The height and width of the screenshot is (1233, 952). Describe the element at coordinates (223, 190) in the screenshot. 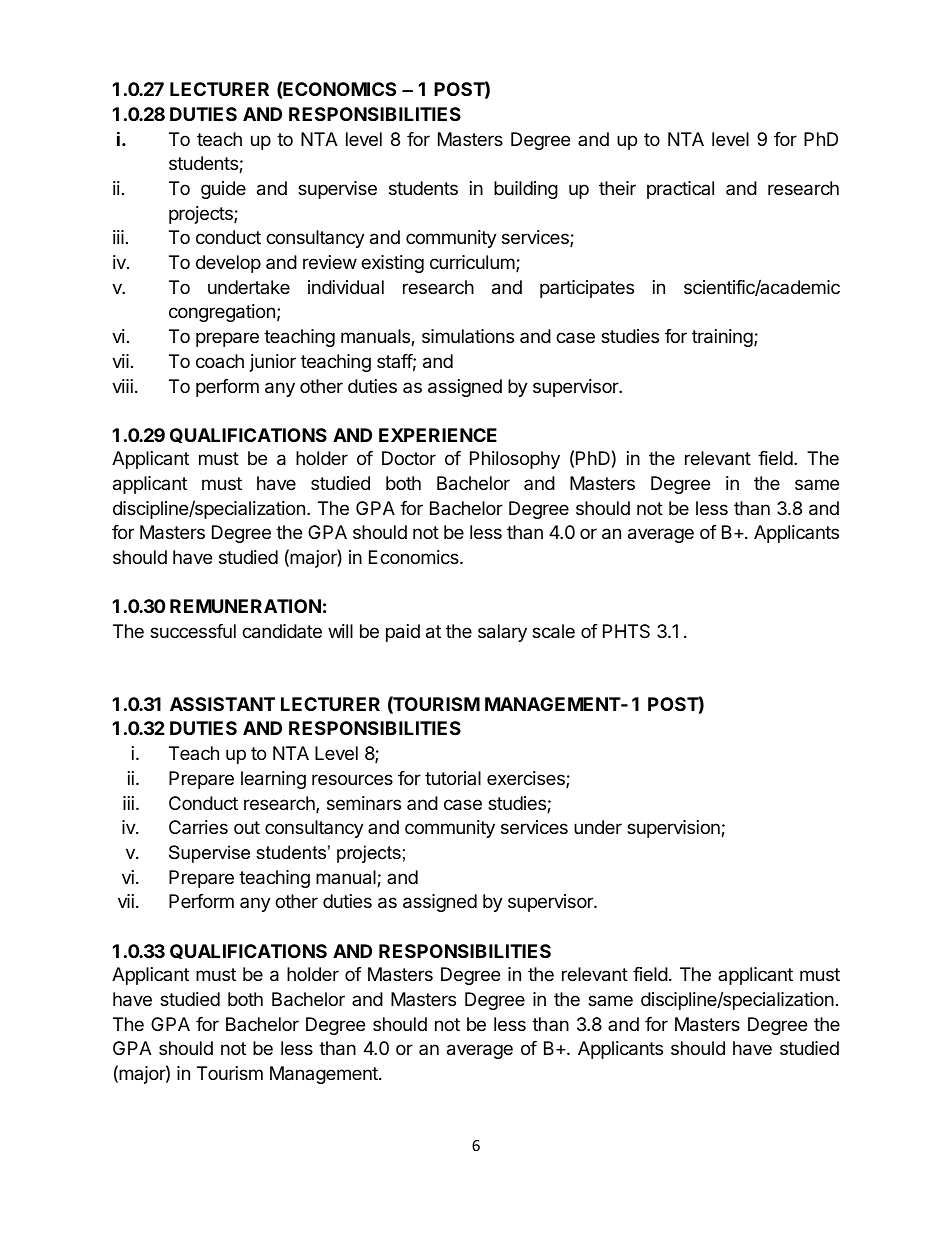

I see `guide` at that location.
